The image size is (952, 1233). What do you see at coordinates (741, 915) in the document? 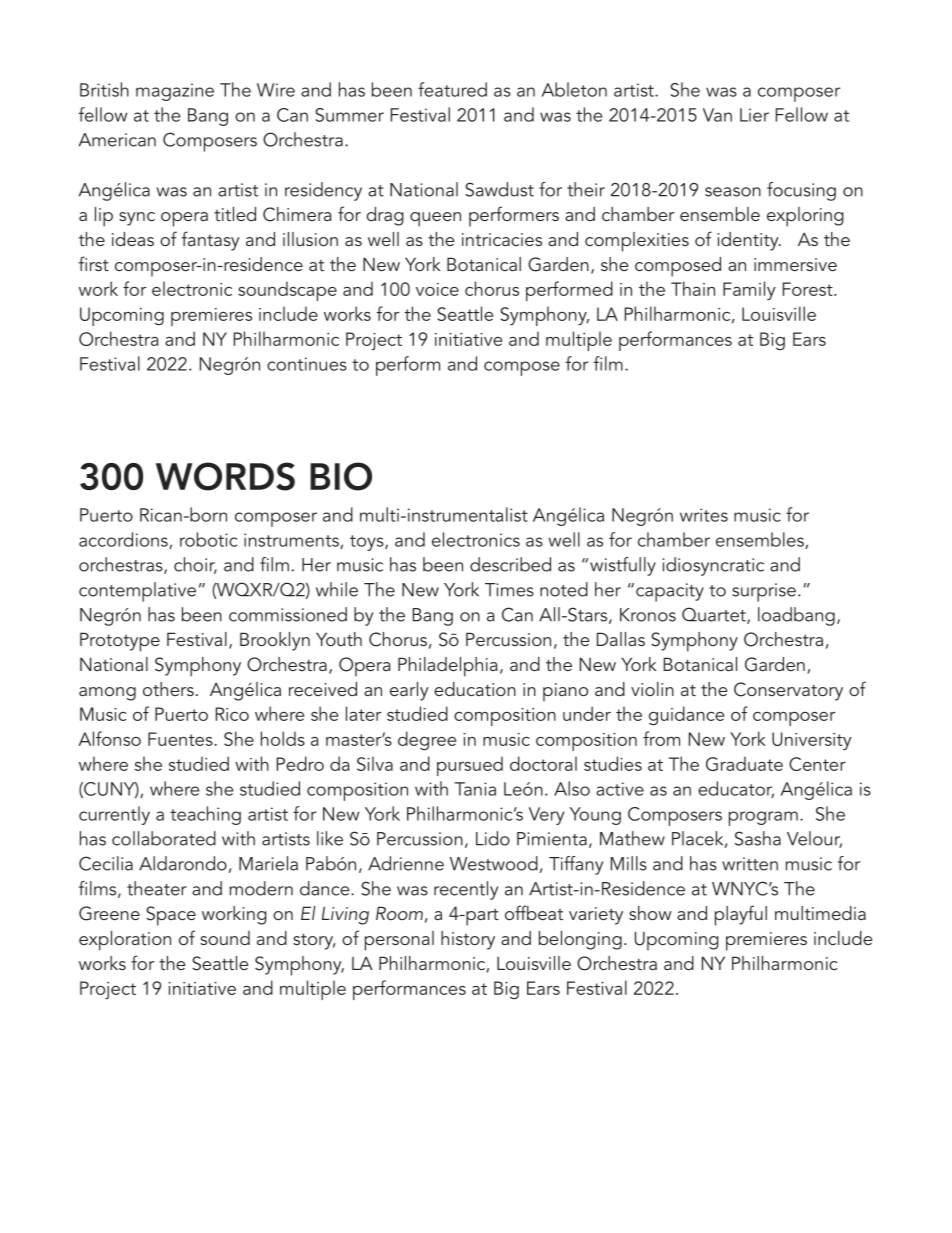
I see `playful` at bounding box center [741, 915].
